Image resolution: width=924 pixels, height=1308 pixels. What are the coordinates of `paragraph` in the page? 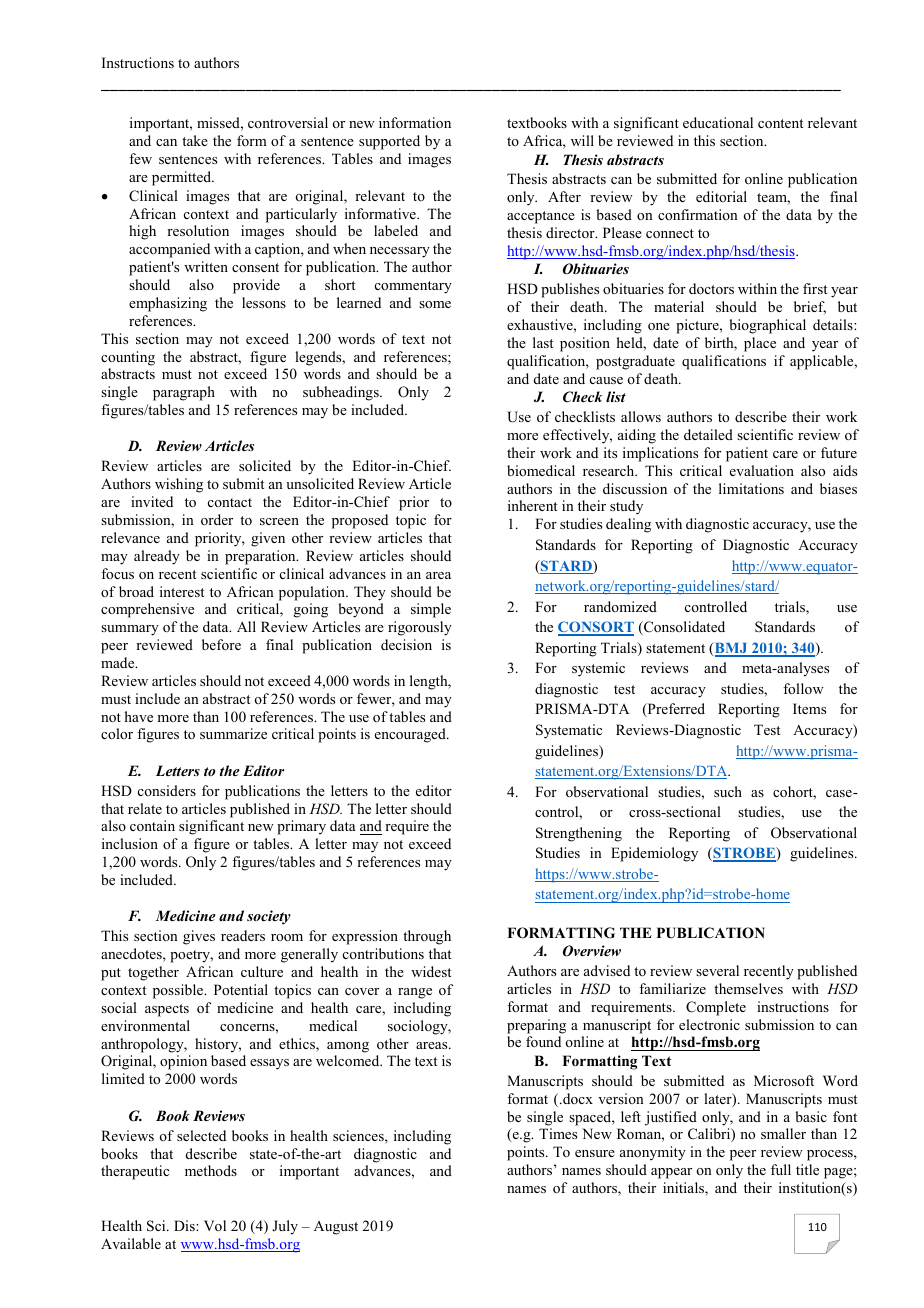 It's located at (184, 393).
